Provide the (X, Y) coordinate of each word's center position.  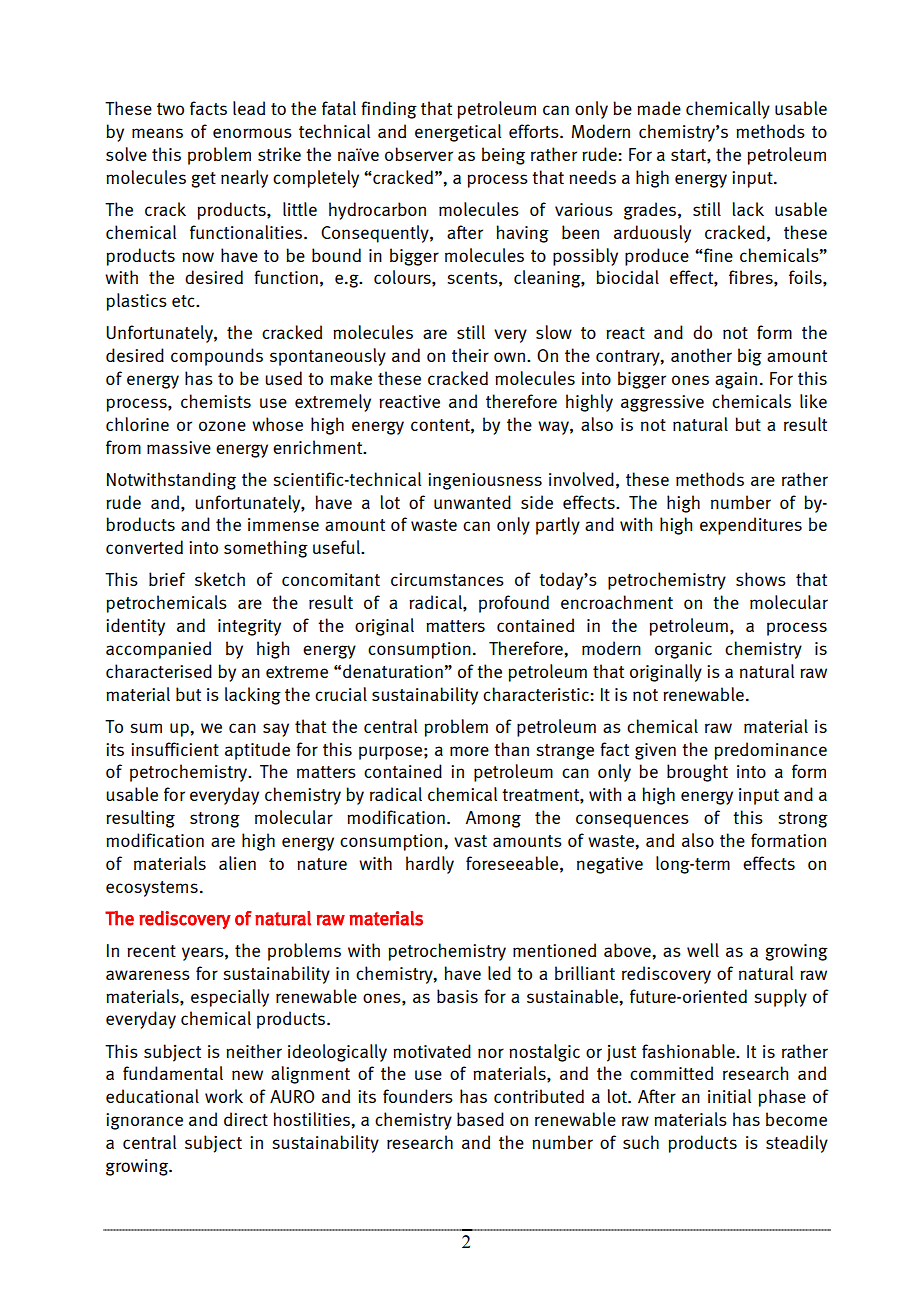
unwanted (472, 502)
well (703, 950)
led (499, 973)
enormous (252, 133)
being (503, 156)
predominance (770, 751)
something (266, 549)
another (701, 355)
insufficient (175, 749)
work (224, 1096)
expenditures (751, 526)
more (469, 751)
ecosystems (152, 889)
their (470, 355)
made (659, 108)
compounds (217, 357)
